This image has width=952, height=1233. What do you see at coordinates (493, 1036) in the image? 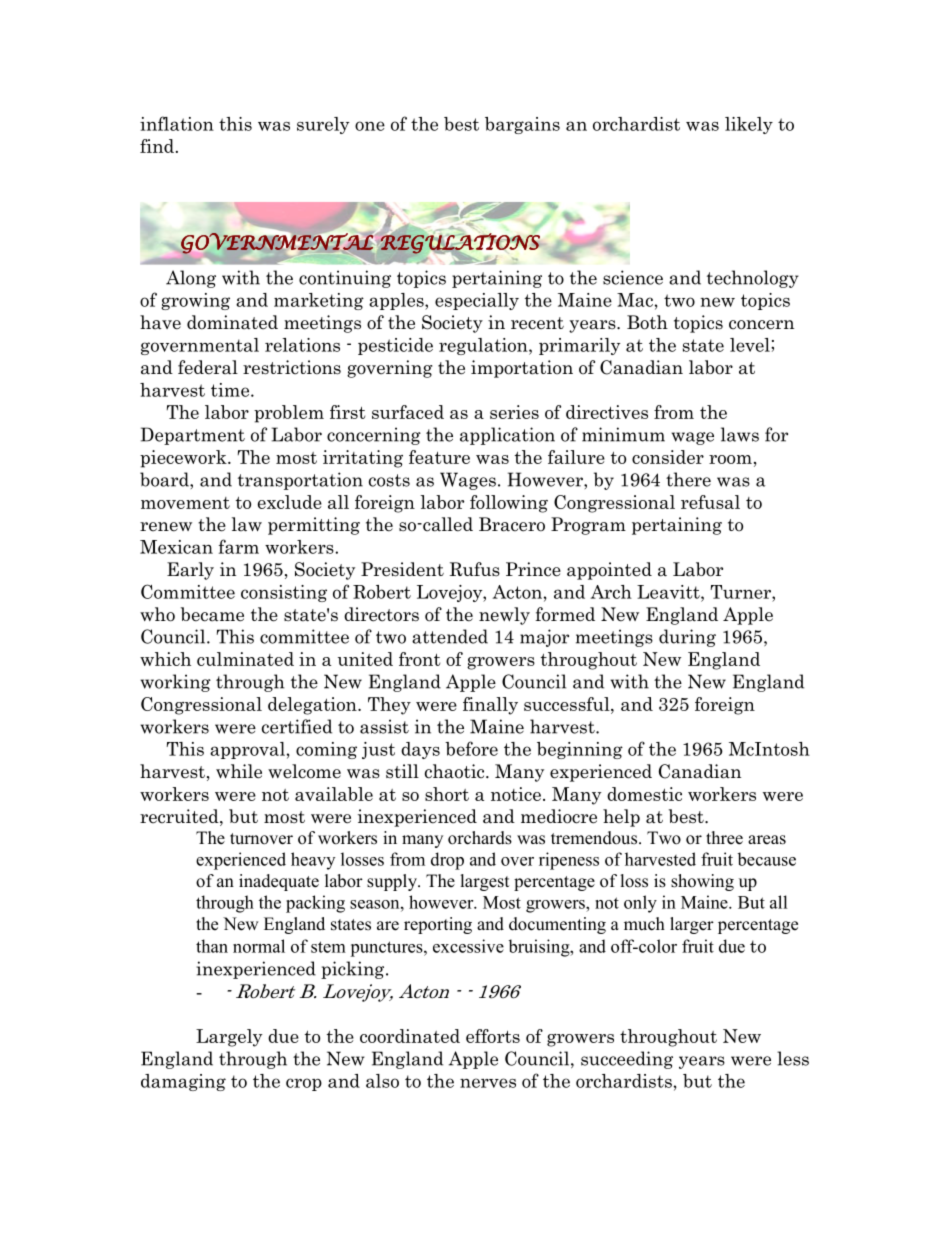
I see `efforts` at bounding box center [493, 1036].
